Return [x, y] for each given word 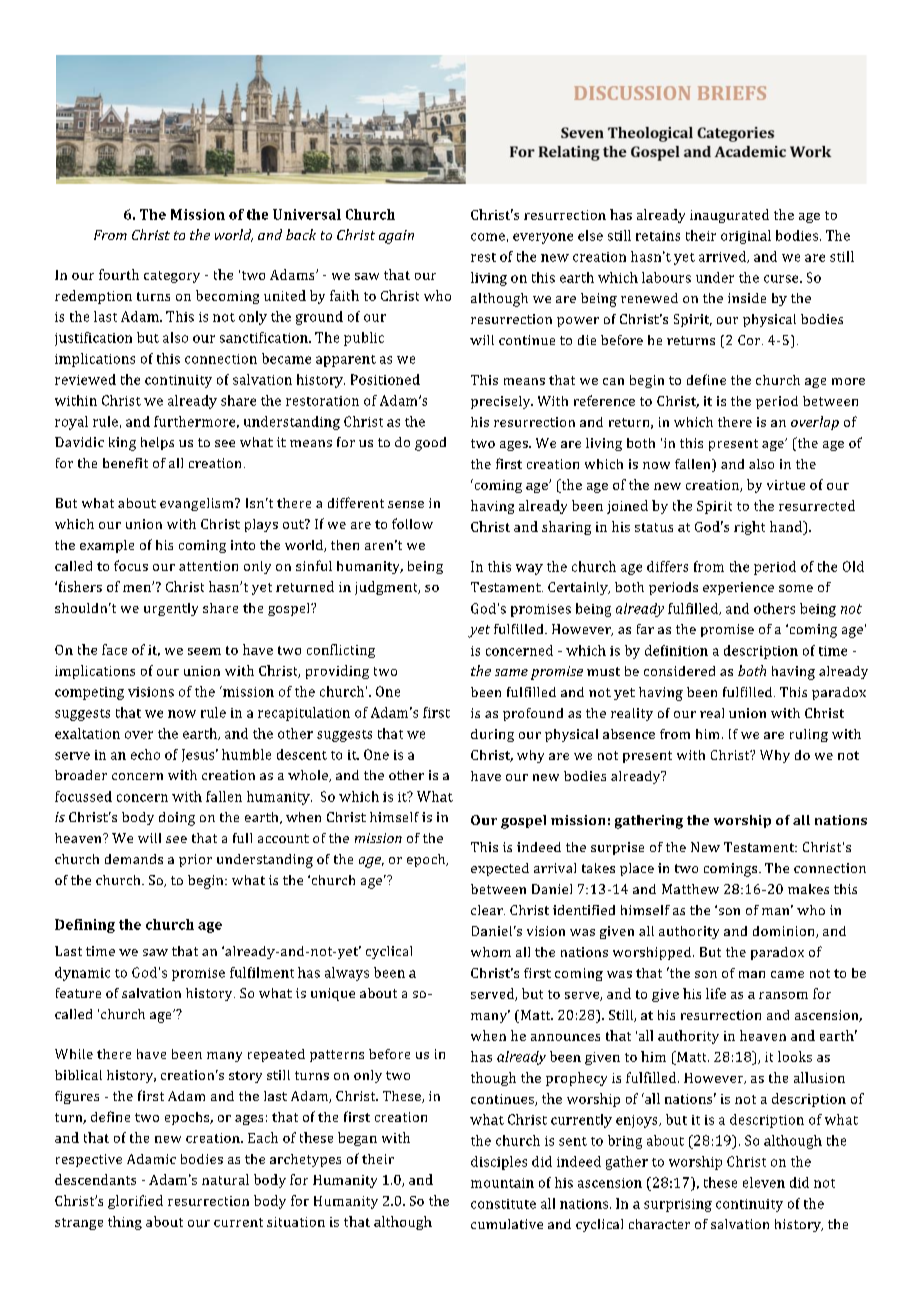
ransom [783, 995]
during [492, 735]
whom [491, 952]
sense [406, 504]
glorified [135, 1202]
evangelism [198, 504]
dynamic [82, 974]
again [396, 237]
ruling [809, 735]
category [172, 277]
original [746, 237]
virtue [786, 485]
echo [145, 754]
